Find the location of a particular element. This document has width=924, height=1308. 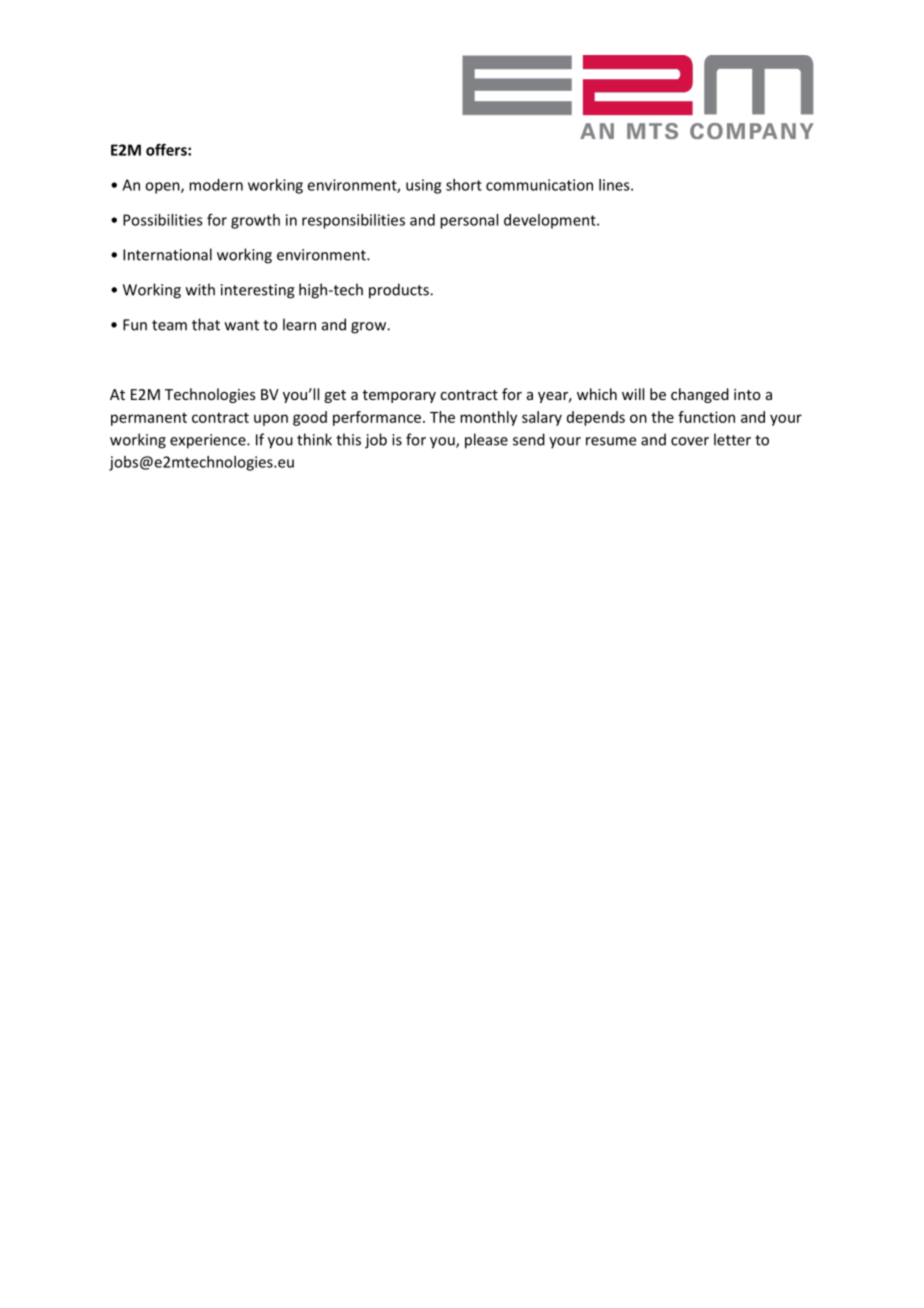

please is located at coordinates (486, 441).
